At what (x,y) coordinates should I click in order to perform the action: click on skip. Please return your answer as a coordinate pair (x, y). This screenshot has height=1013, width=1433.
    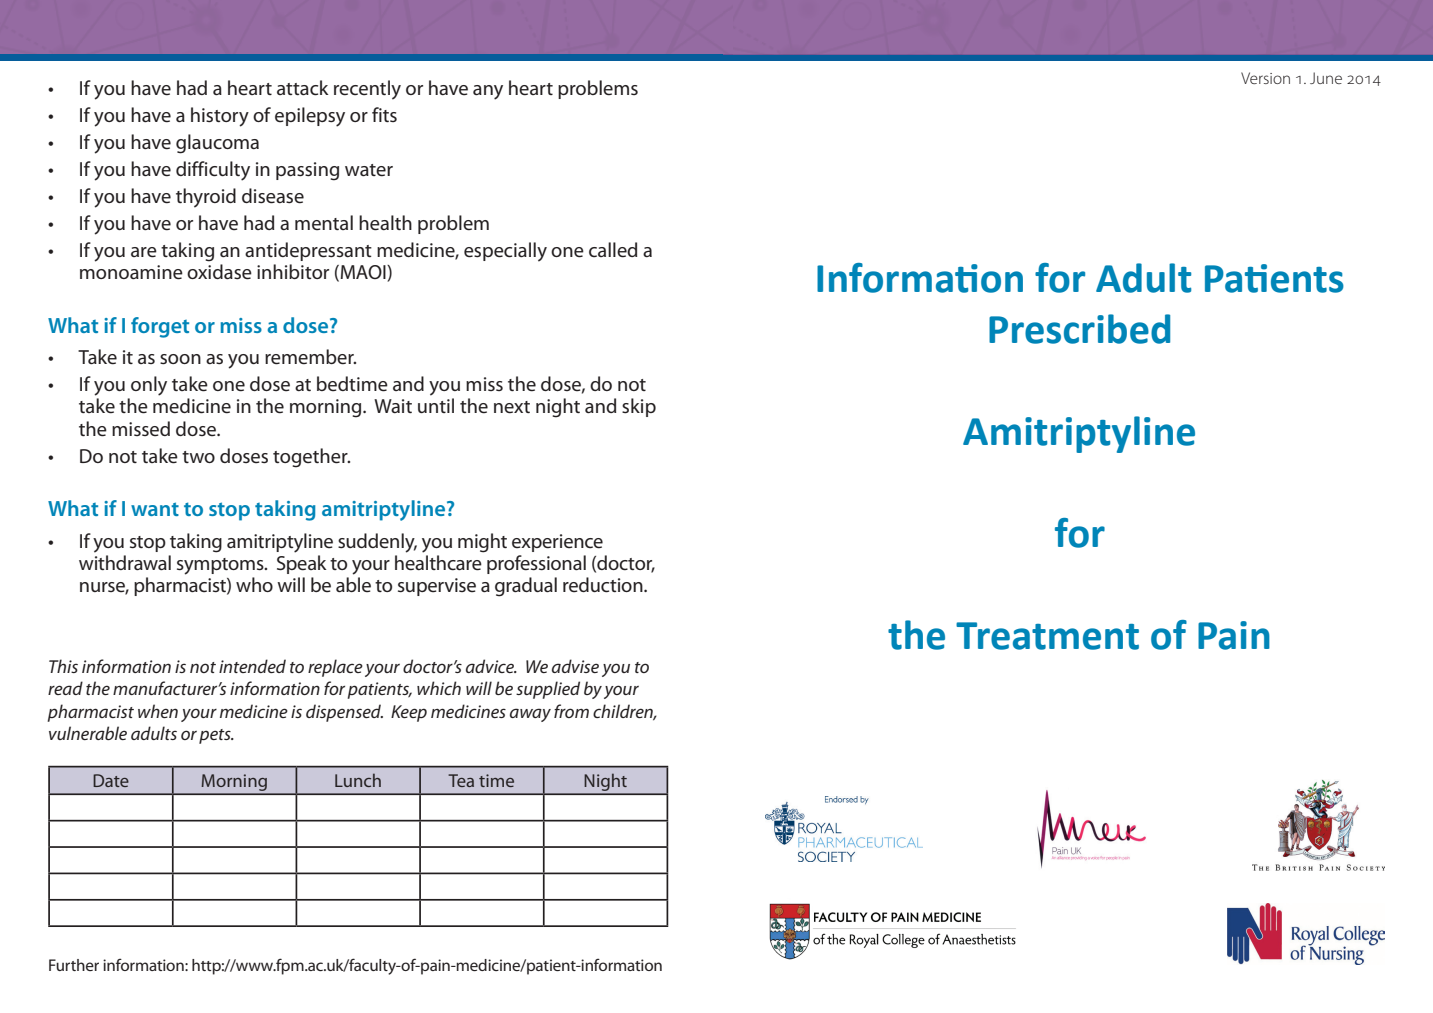
    Looking at the image, I should click on (639, 407).
